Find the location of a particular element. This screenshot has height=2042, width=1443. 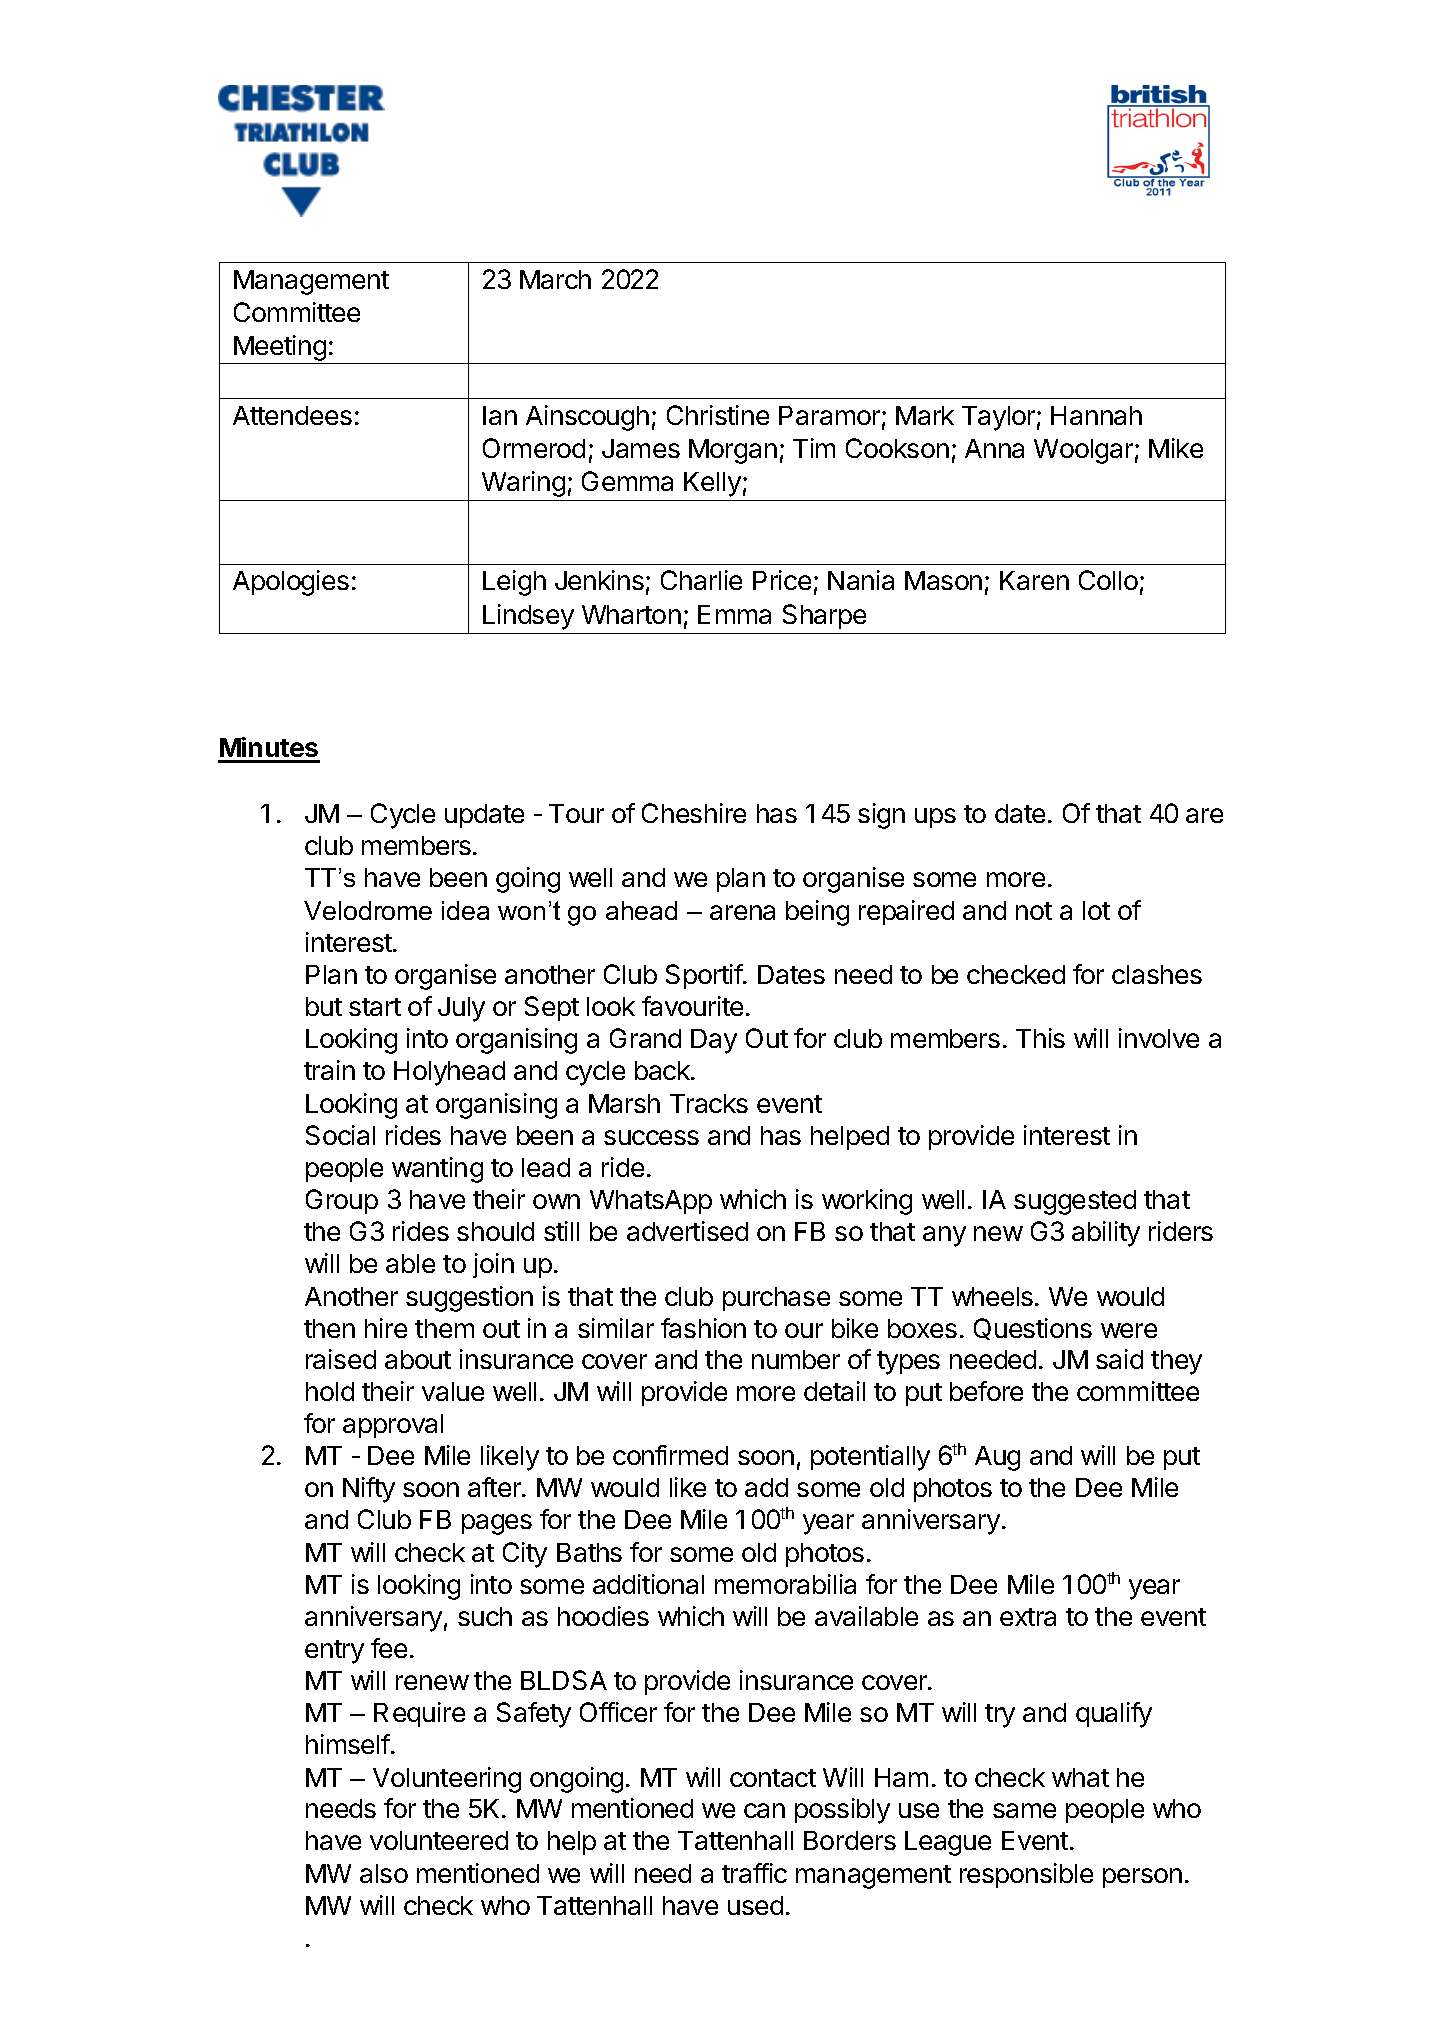

also is located at coordinates (384, 1873).
